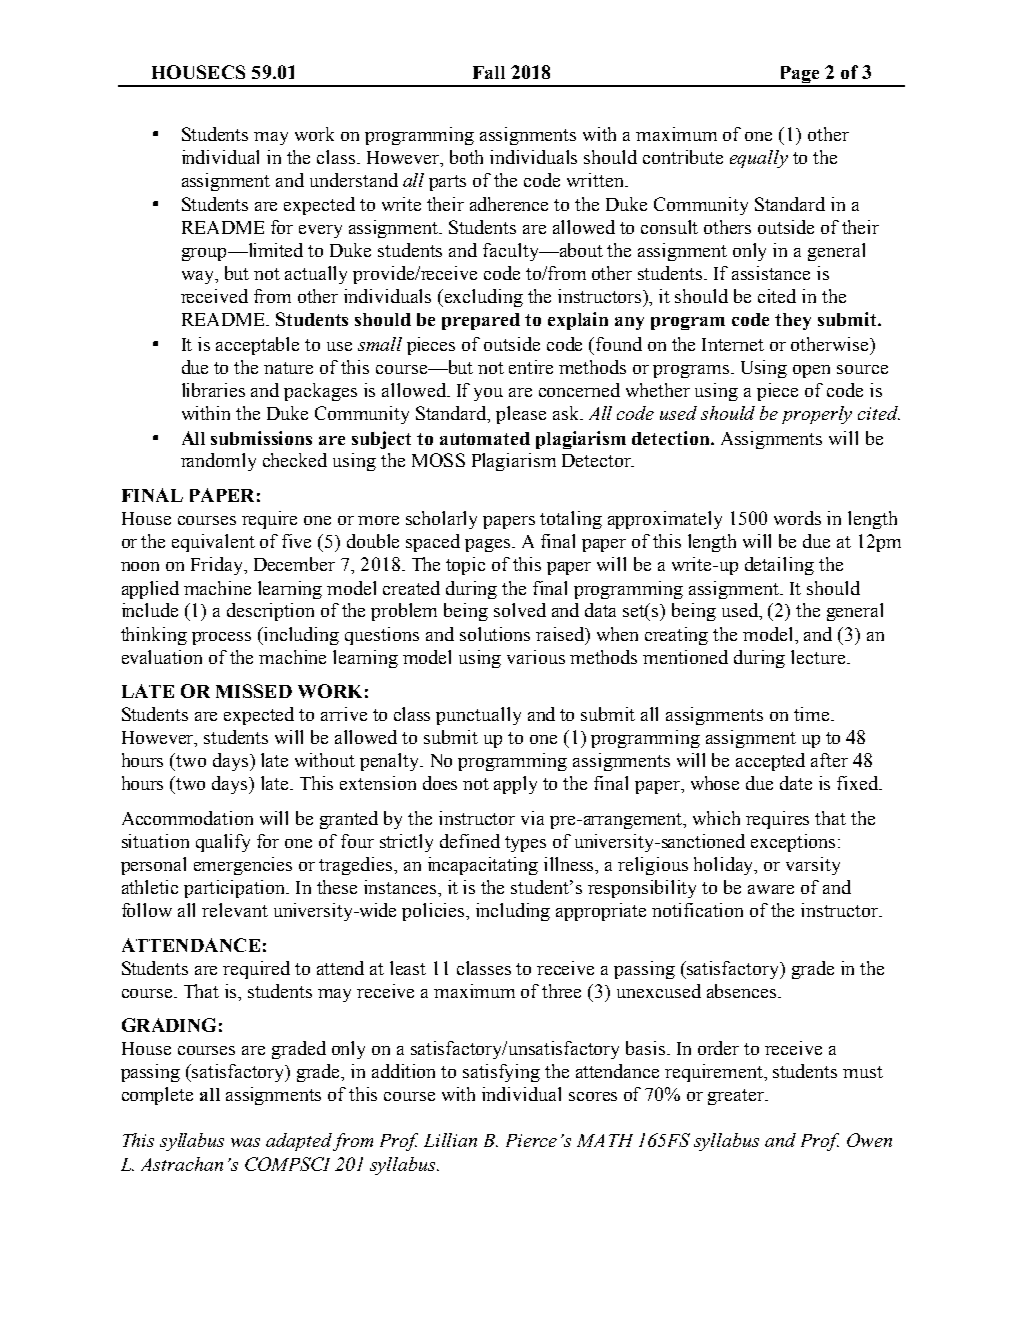  Describe the element at coordinates (489, 72) in the document. I see `Fall` at that location.
